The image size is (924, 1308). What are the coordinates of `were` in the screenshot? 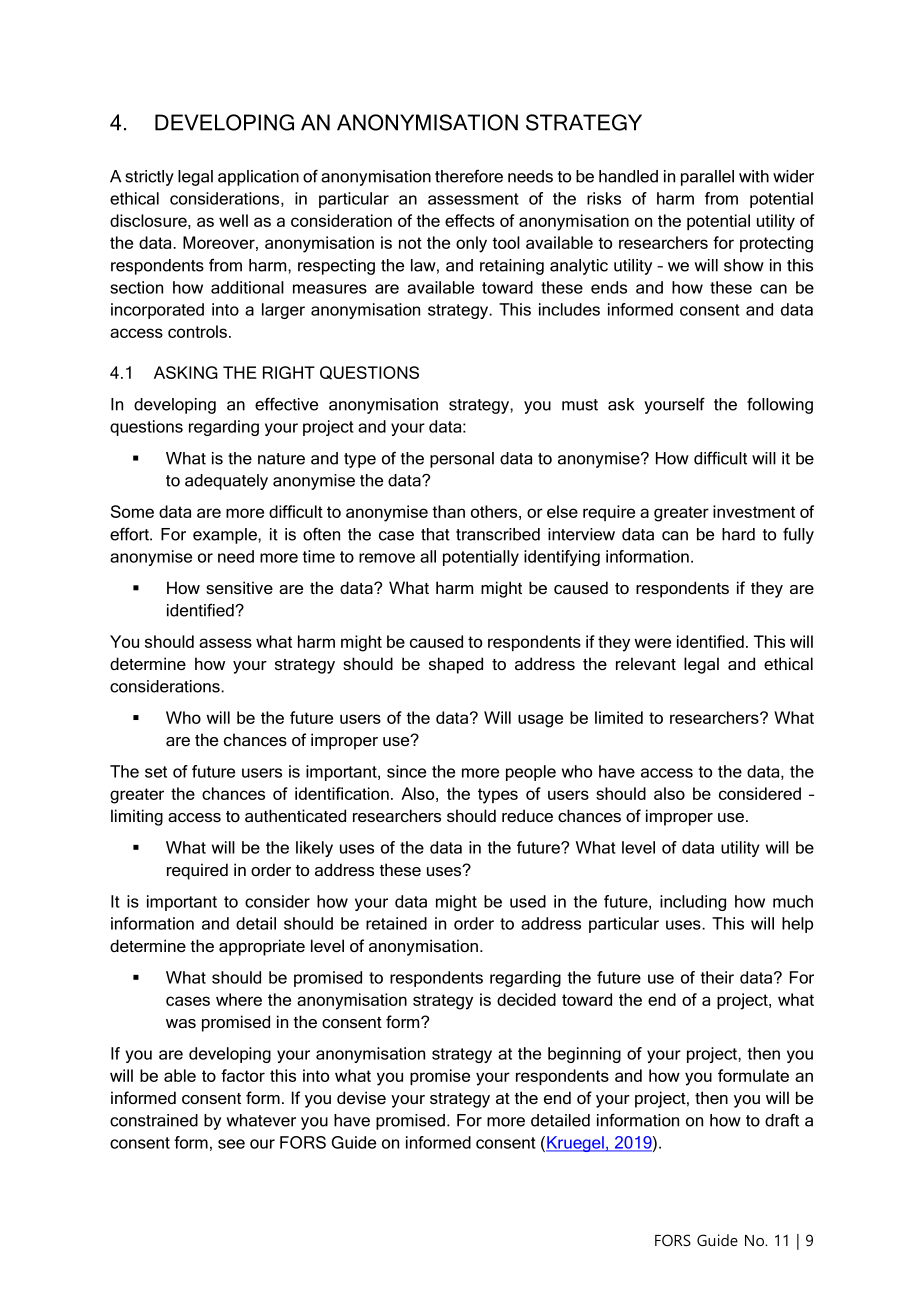 It's located at (652, 643).
